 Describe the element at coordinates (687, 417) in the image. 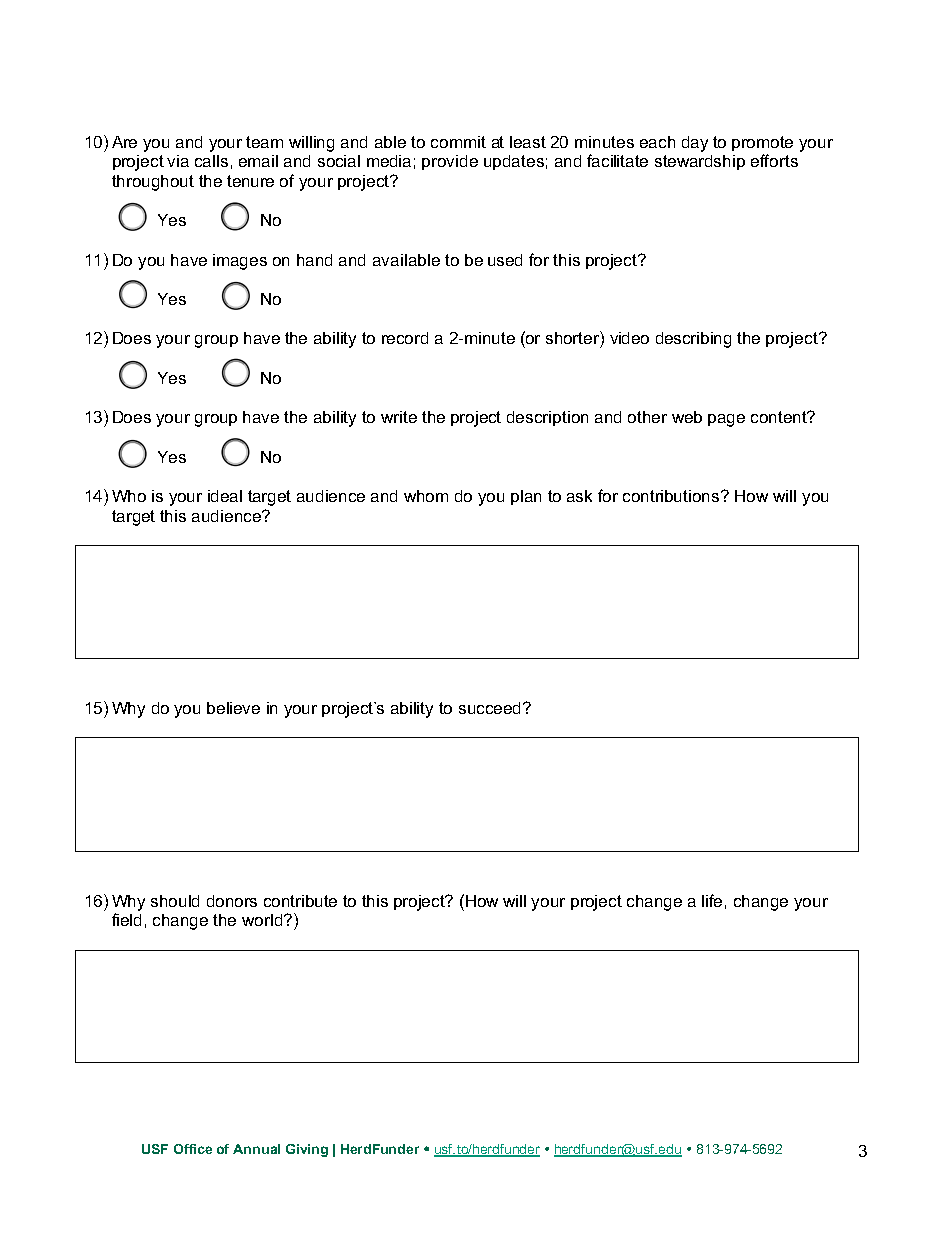

I see `web` at that location.
